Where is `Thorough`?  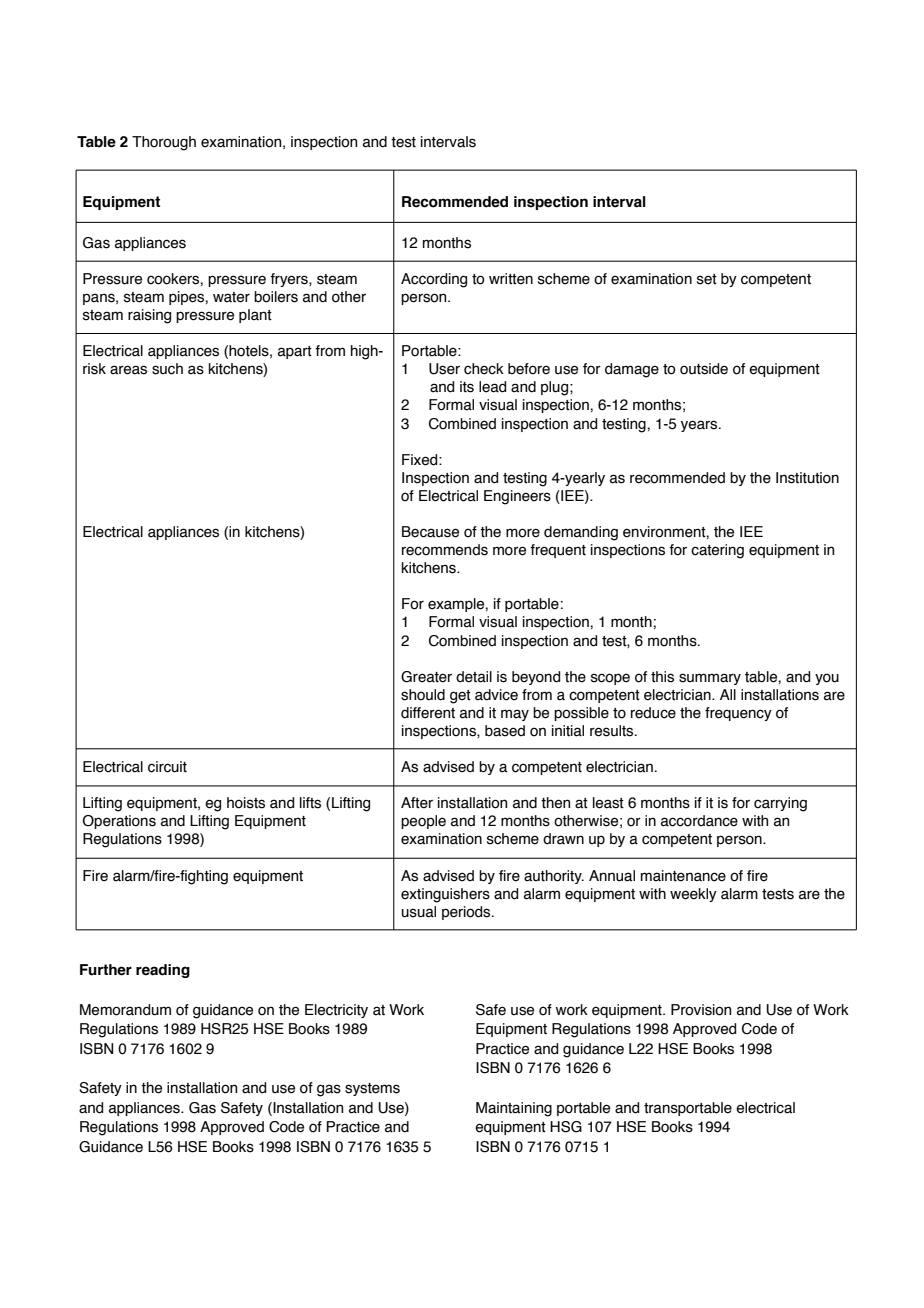
Thorough is located at coordinates (164, 143).
